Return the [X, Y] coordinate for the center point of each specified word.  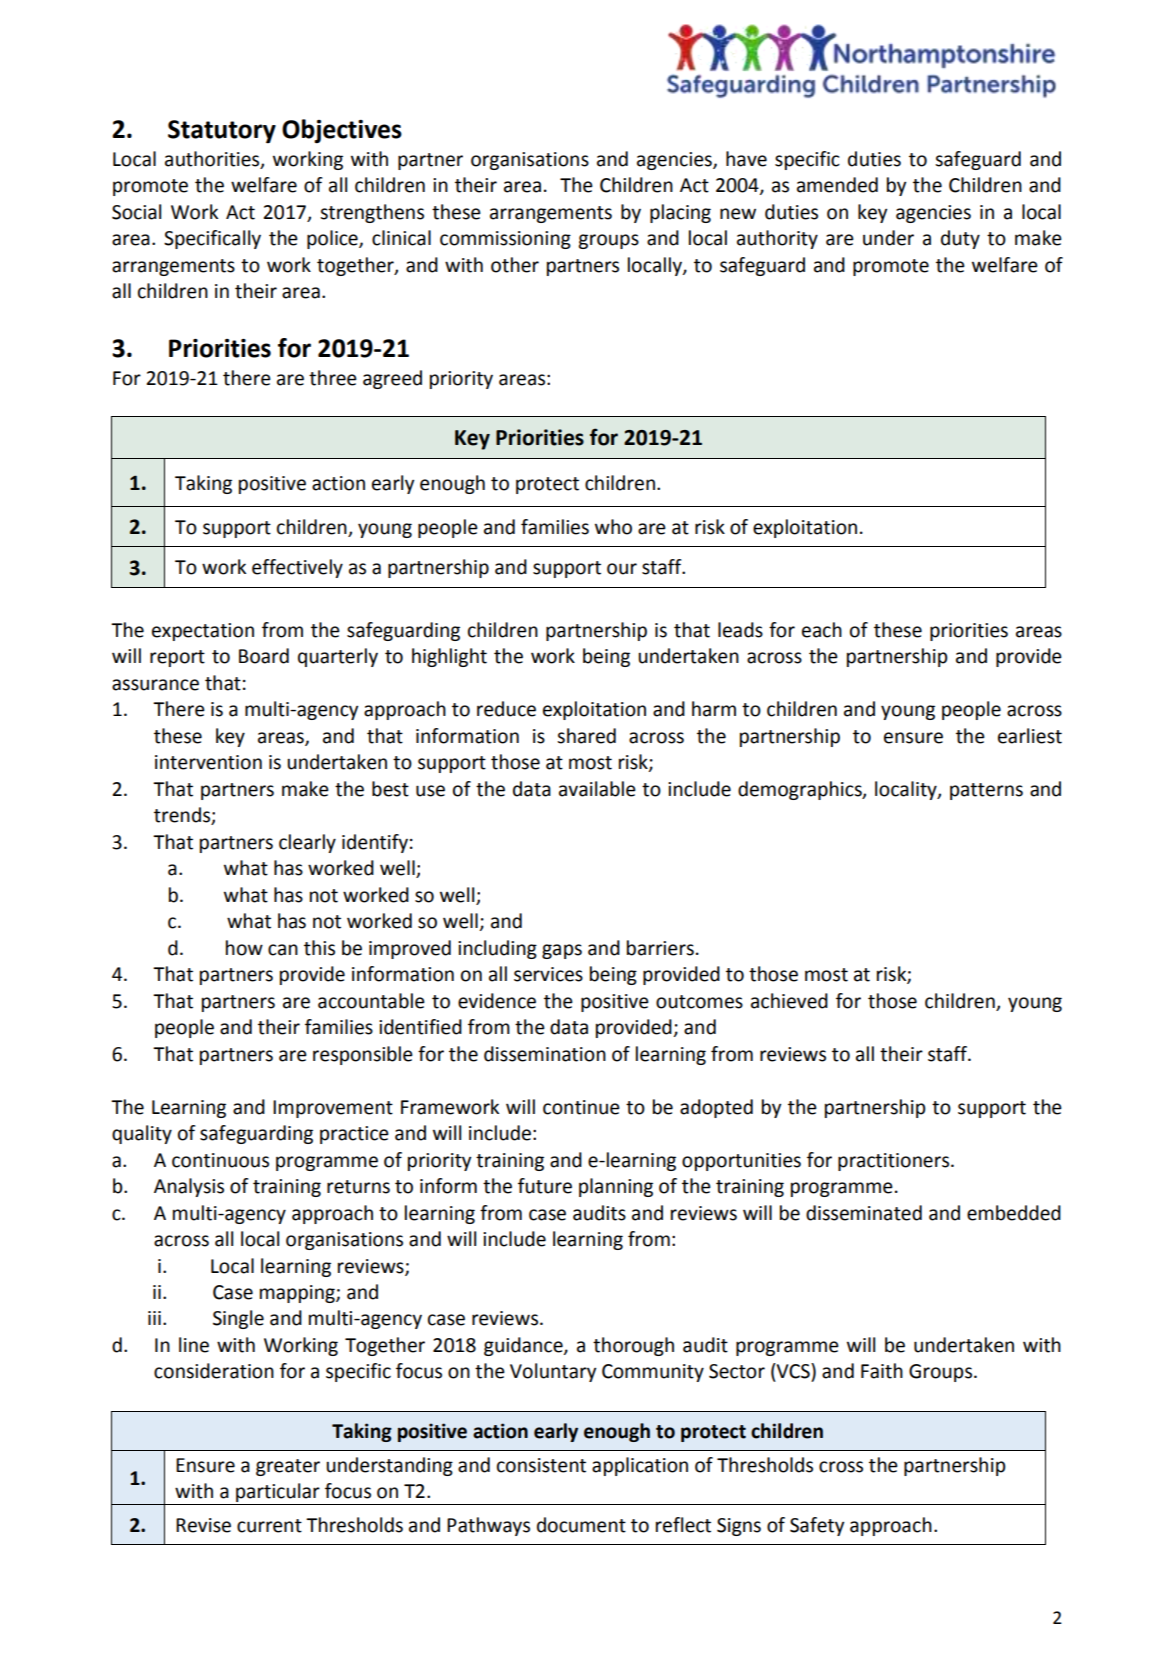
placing [680, 213]
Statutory [222, 132]
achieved [789, 1001]
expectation [203, 632]
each [822, 630]
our [622, 569]
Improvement [333, 1109]
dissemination [545, 1054]
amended [837, 185]
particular [278, 1492]
